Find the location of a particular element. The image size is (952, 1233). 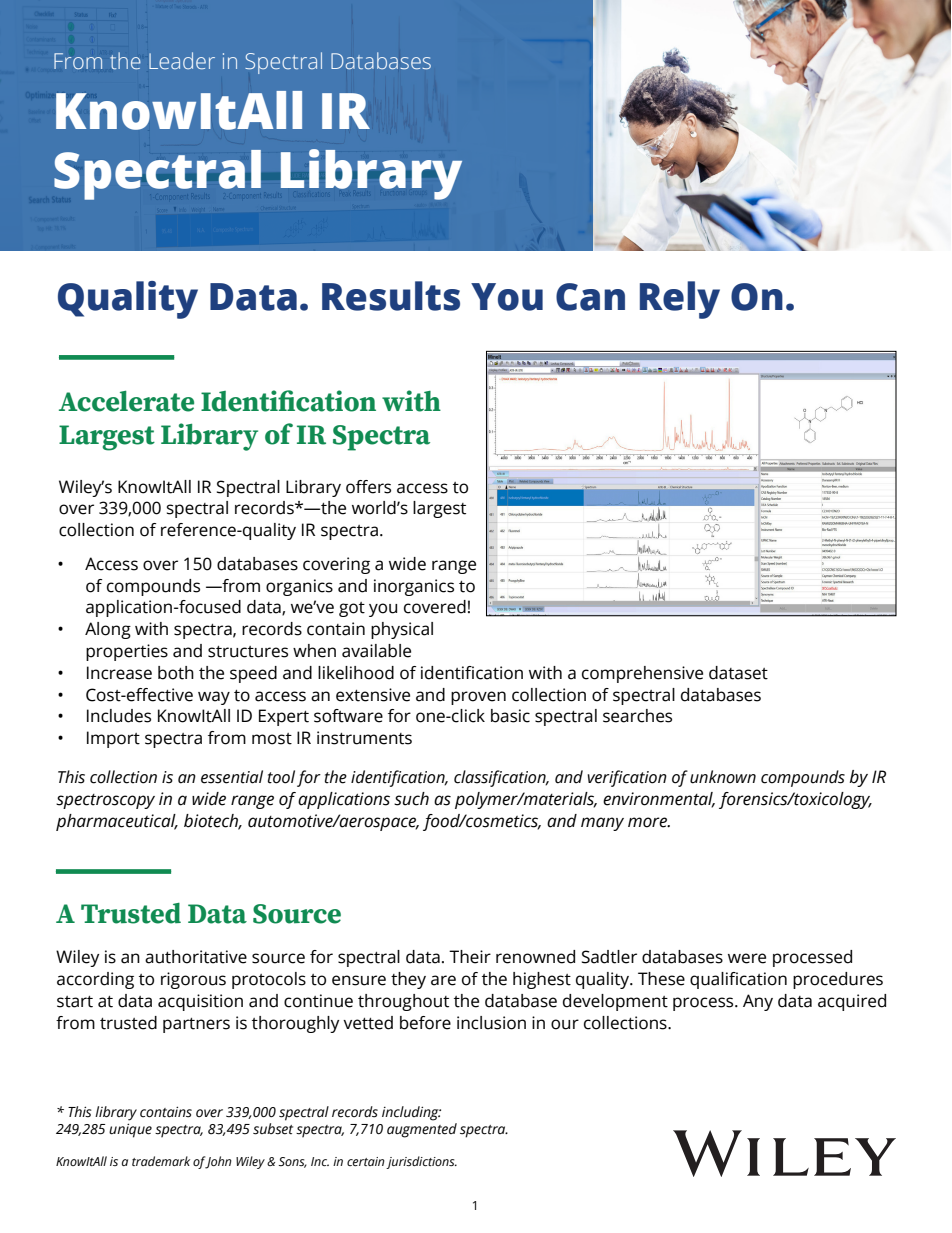

augmented is located at coordinates (422, 1129).
